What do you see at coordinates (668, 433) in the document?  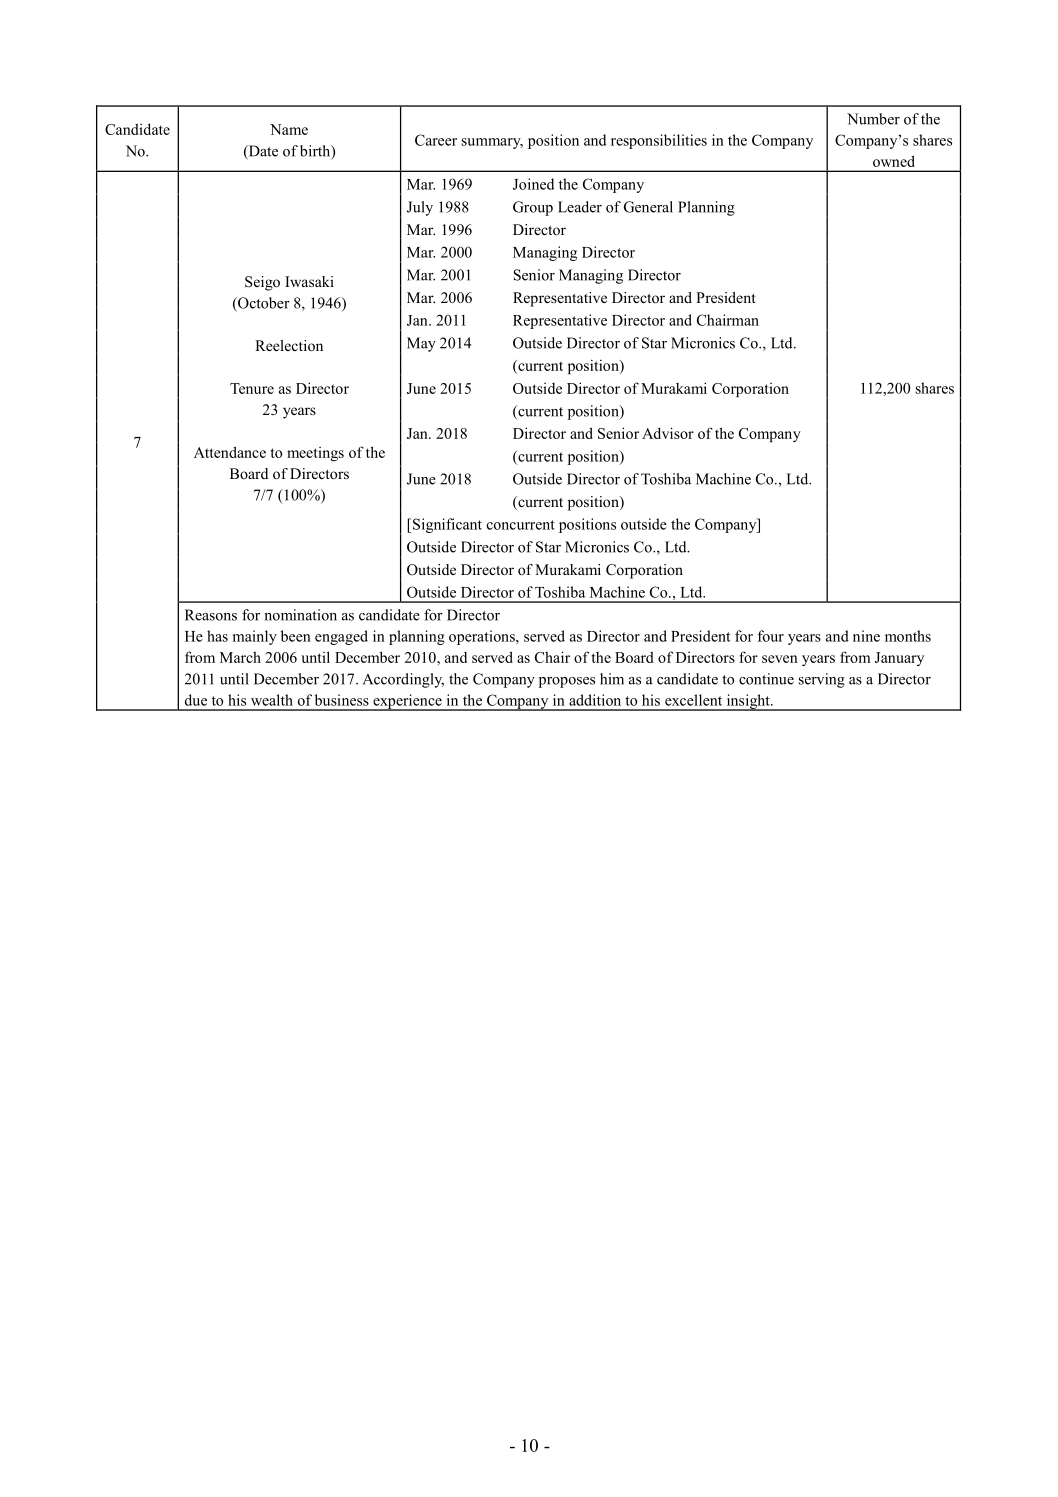 I see `Advisor` at bounding box center [668, 433].
